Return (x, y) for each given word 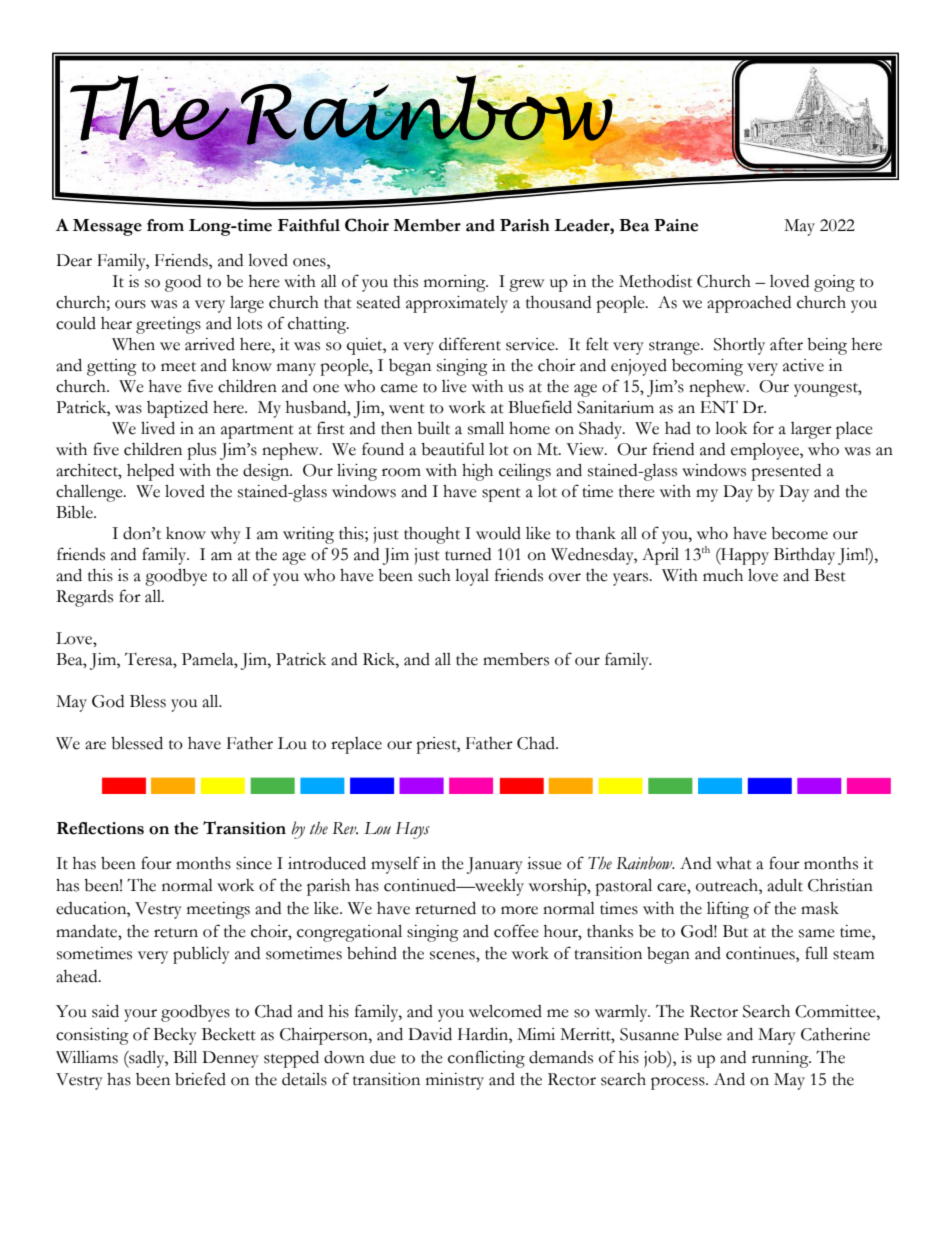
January (495, 865)
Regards (84, 598)
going (834, 283)
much (723, 575)
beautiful (453, 449)
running (781, 1059)
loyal (472, 577)
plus (201, 451)
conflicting (486, 1059)
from (165, 225)
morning (456, 283)
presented (786, 472)
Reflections (100, 828)
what (734, 863)
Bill (185, 1057)
